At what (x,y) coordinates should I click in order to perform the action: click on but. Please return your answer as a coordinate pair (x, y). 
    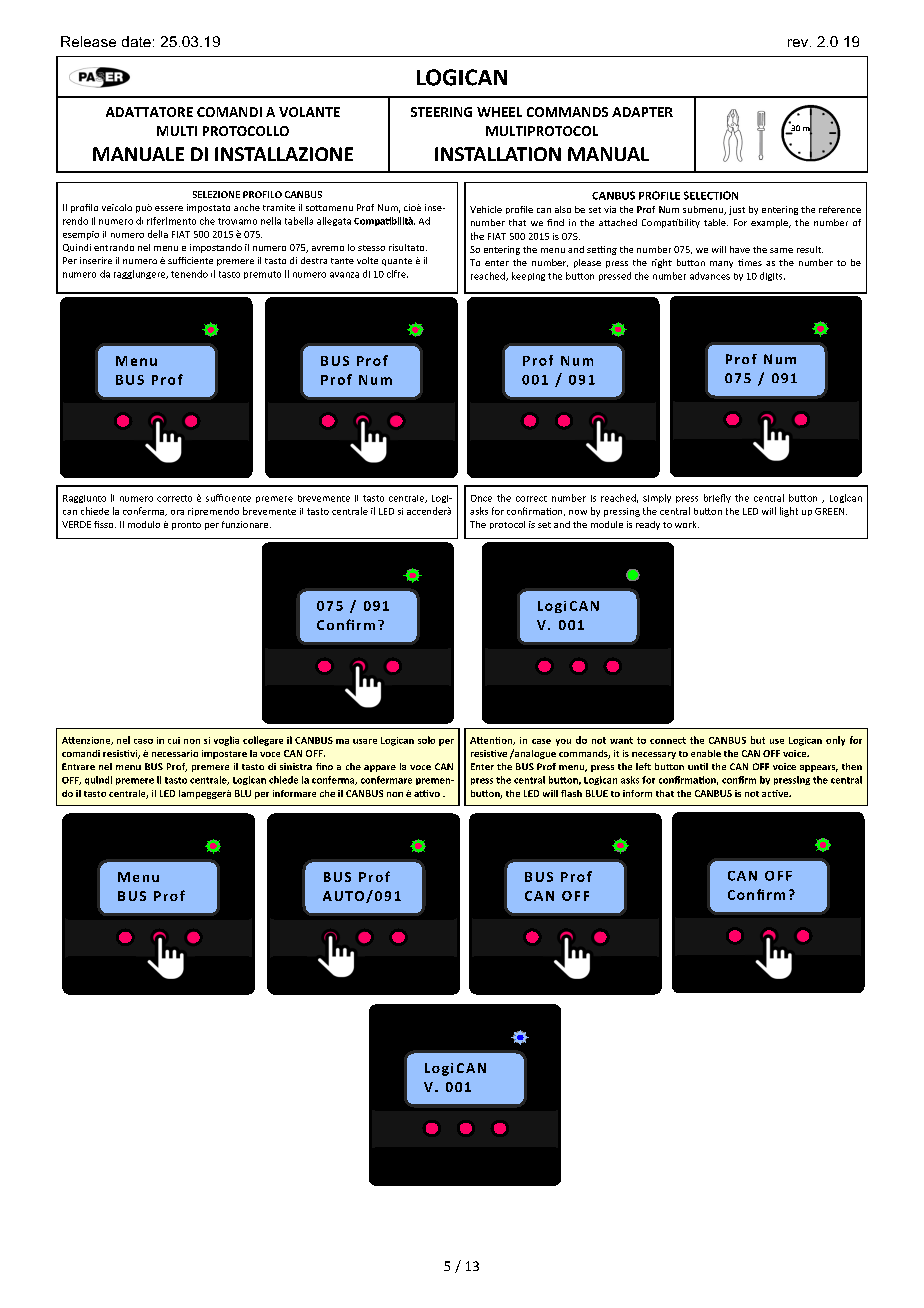
    Looking at the image, I should click on (758, 740).
